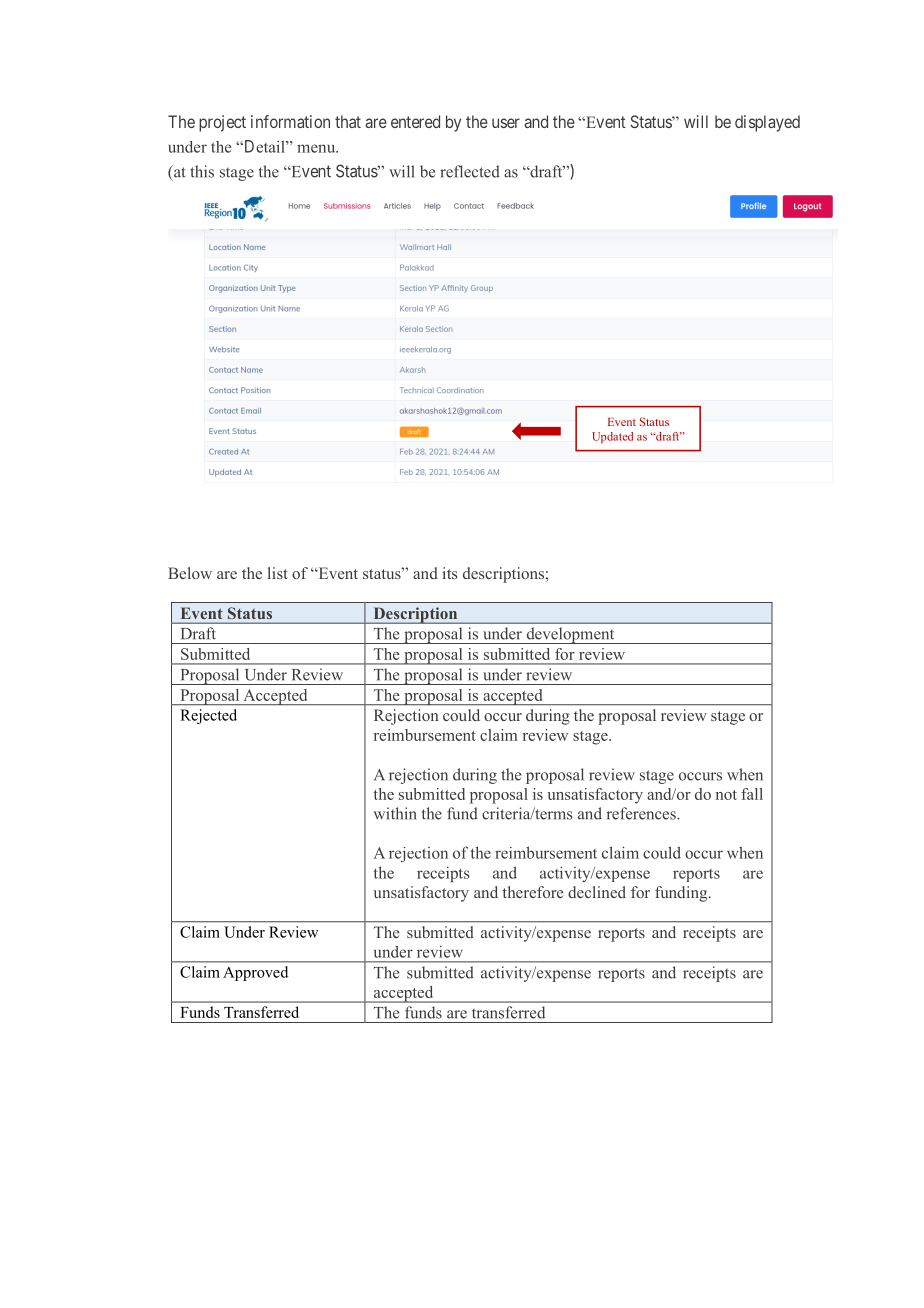 The width and height of the document is (924, 1308). I want to click on Approved, so click(255, 973).
